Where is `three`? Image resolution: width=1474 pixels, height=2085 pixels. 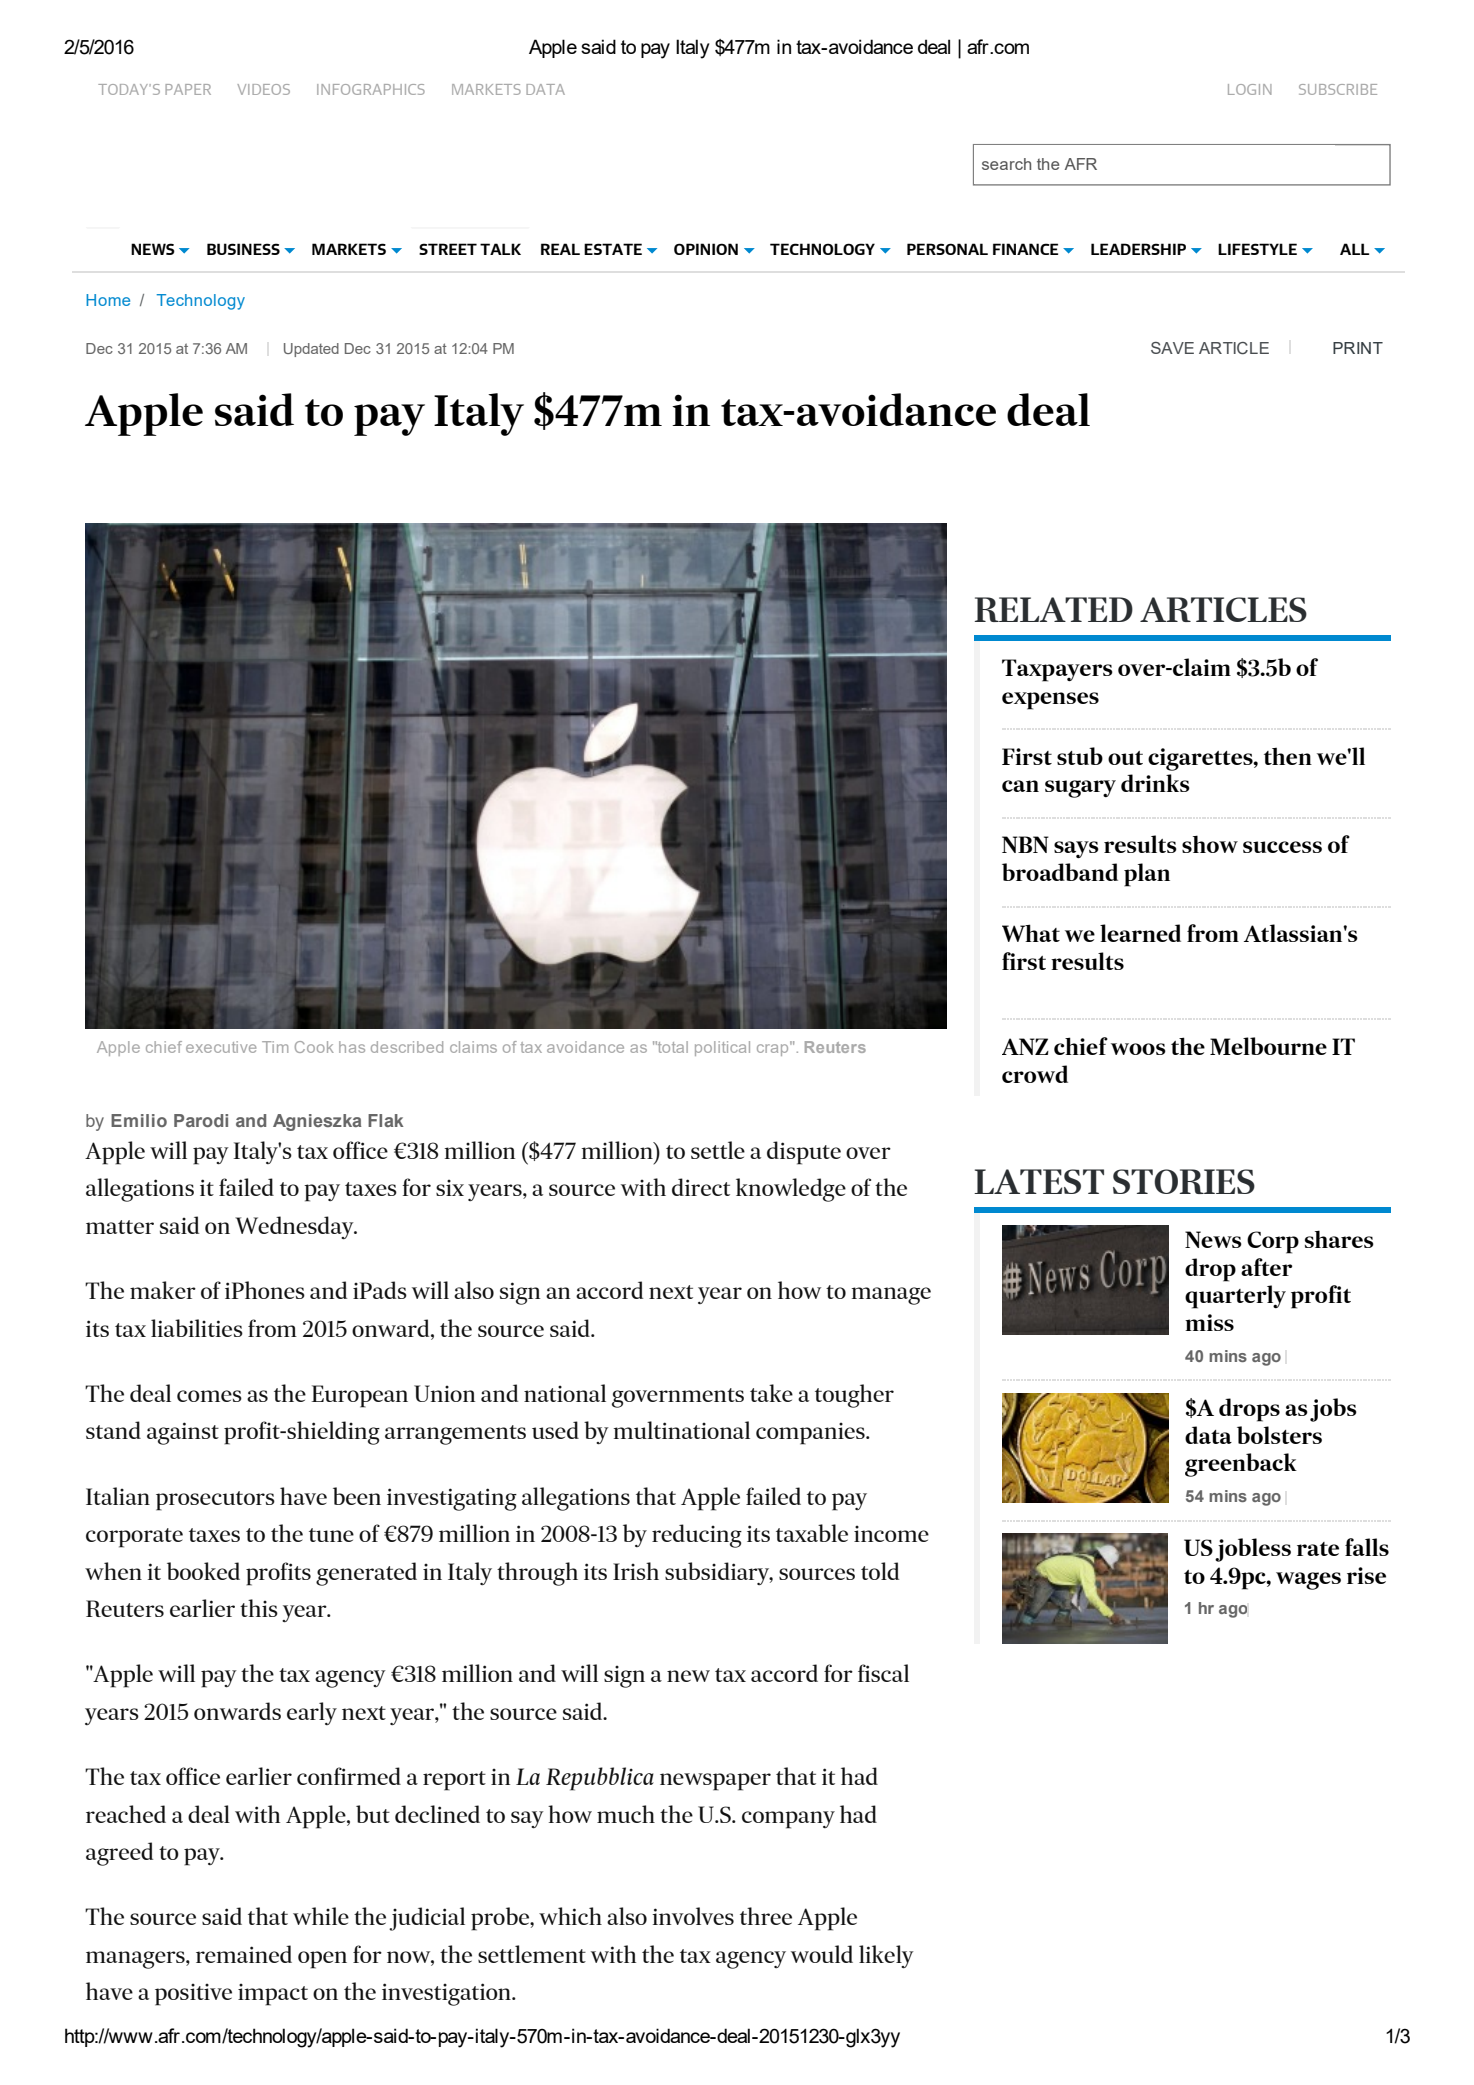
three is located at coordinates (766, 1916).
